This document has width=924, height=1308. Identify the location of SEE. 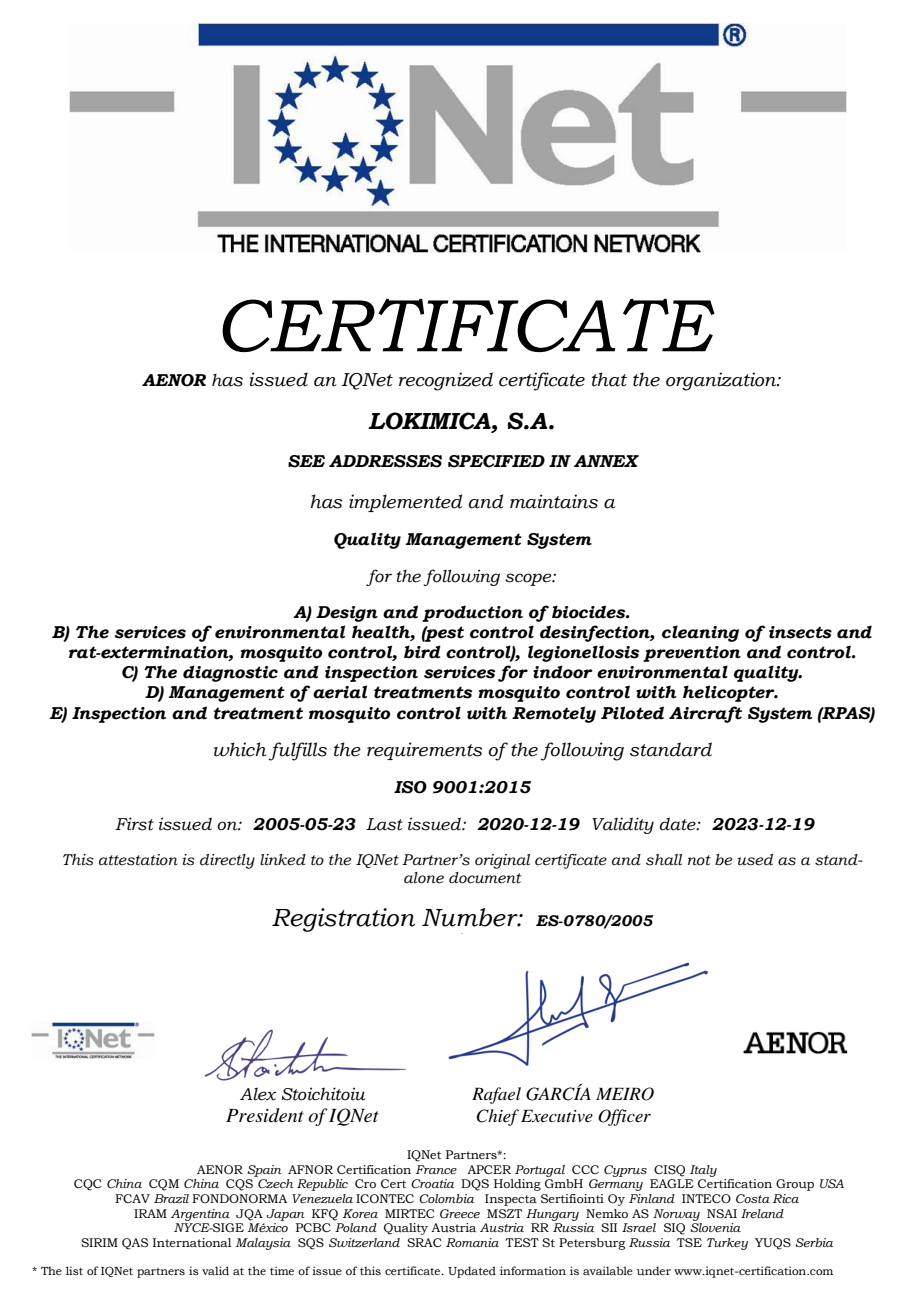
(306, 461).
